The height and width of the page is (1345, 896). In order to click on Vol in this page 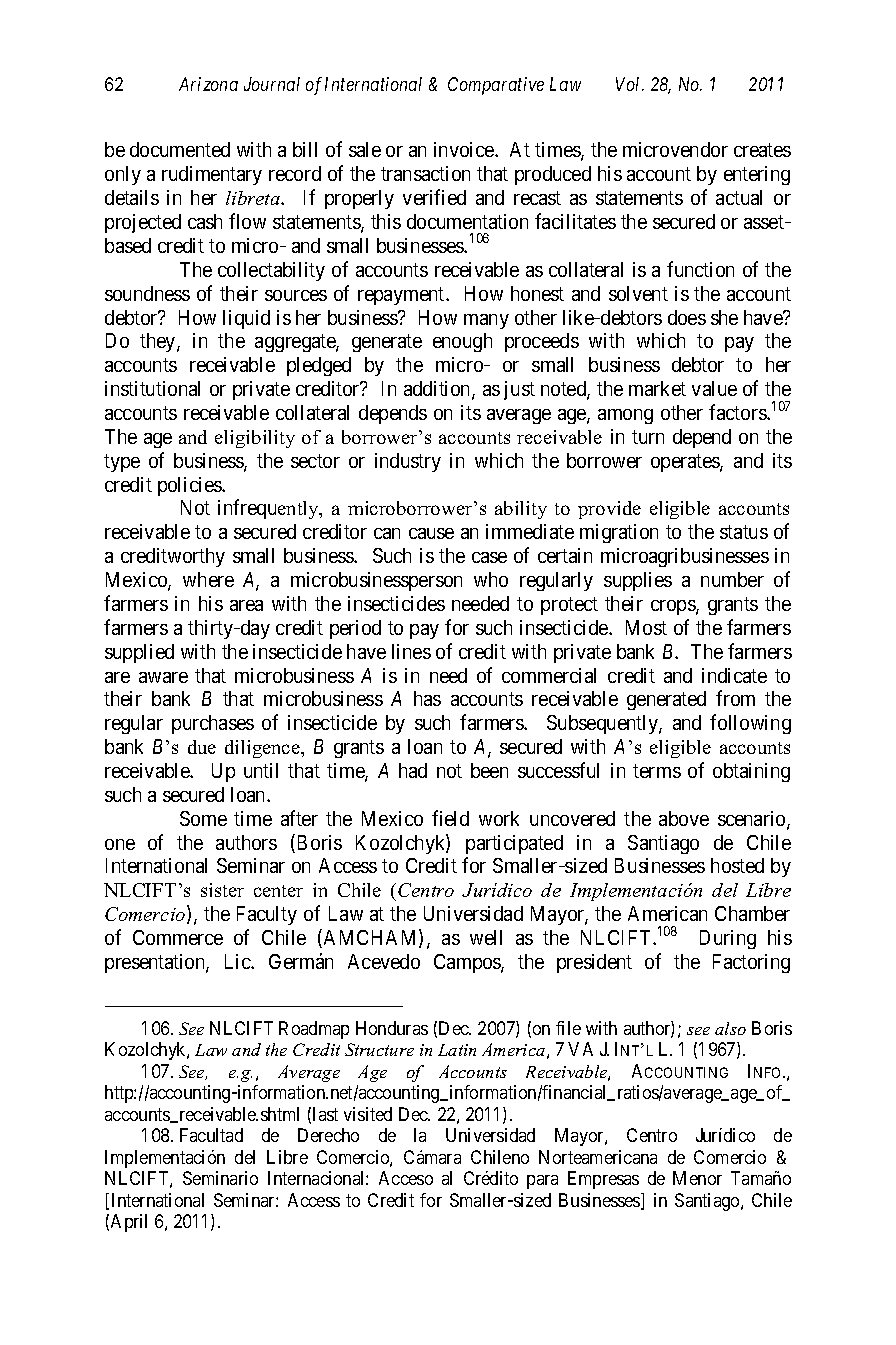, I will do `click(630, 84)`.
